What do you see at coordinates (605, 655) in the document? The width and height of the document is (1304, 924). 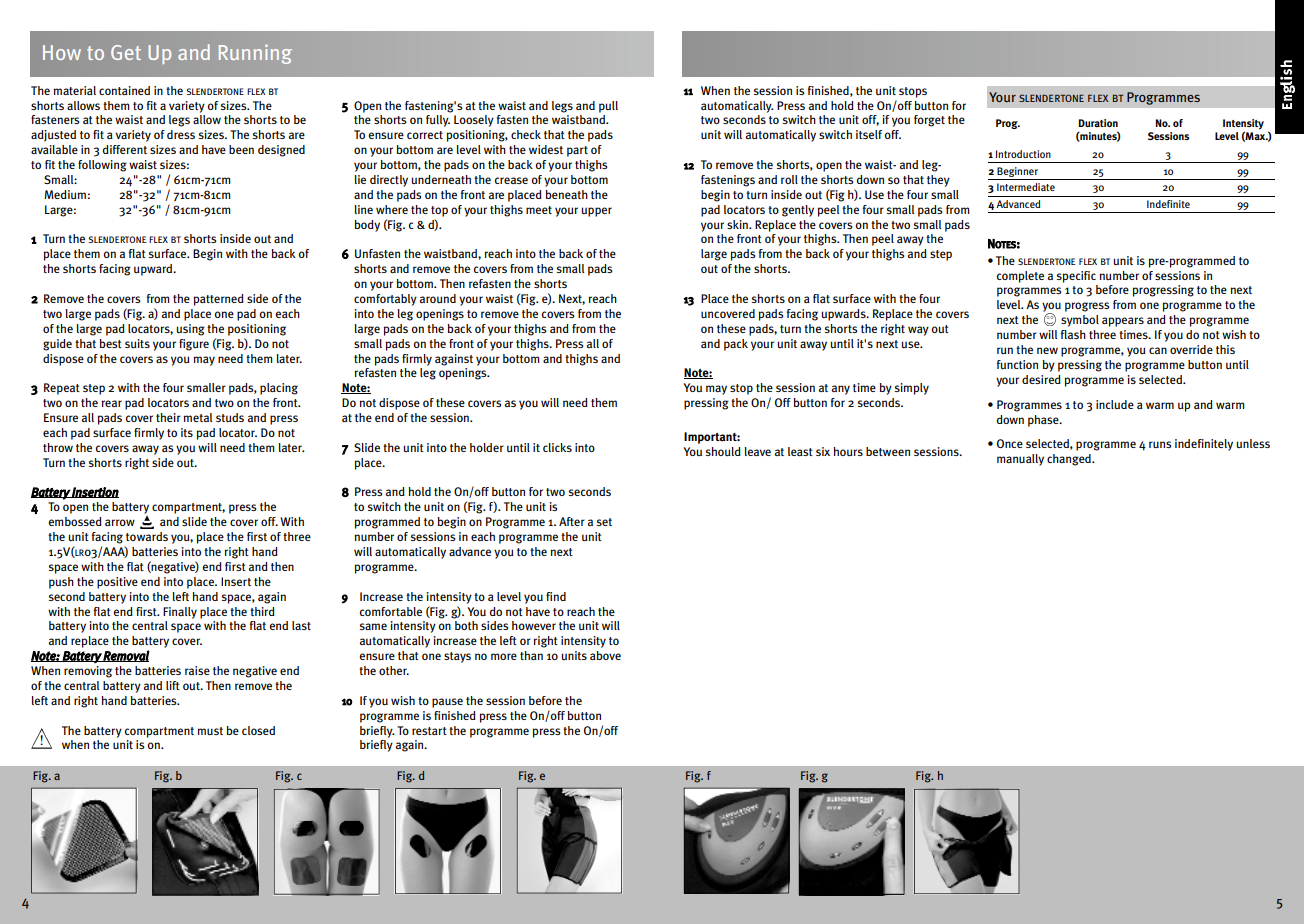 I see `above` at bounding box center [605, 655].
